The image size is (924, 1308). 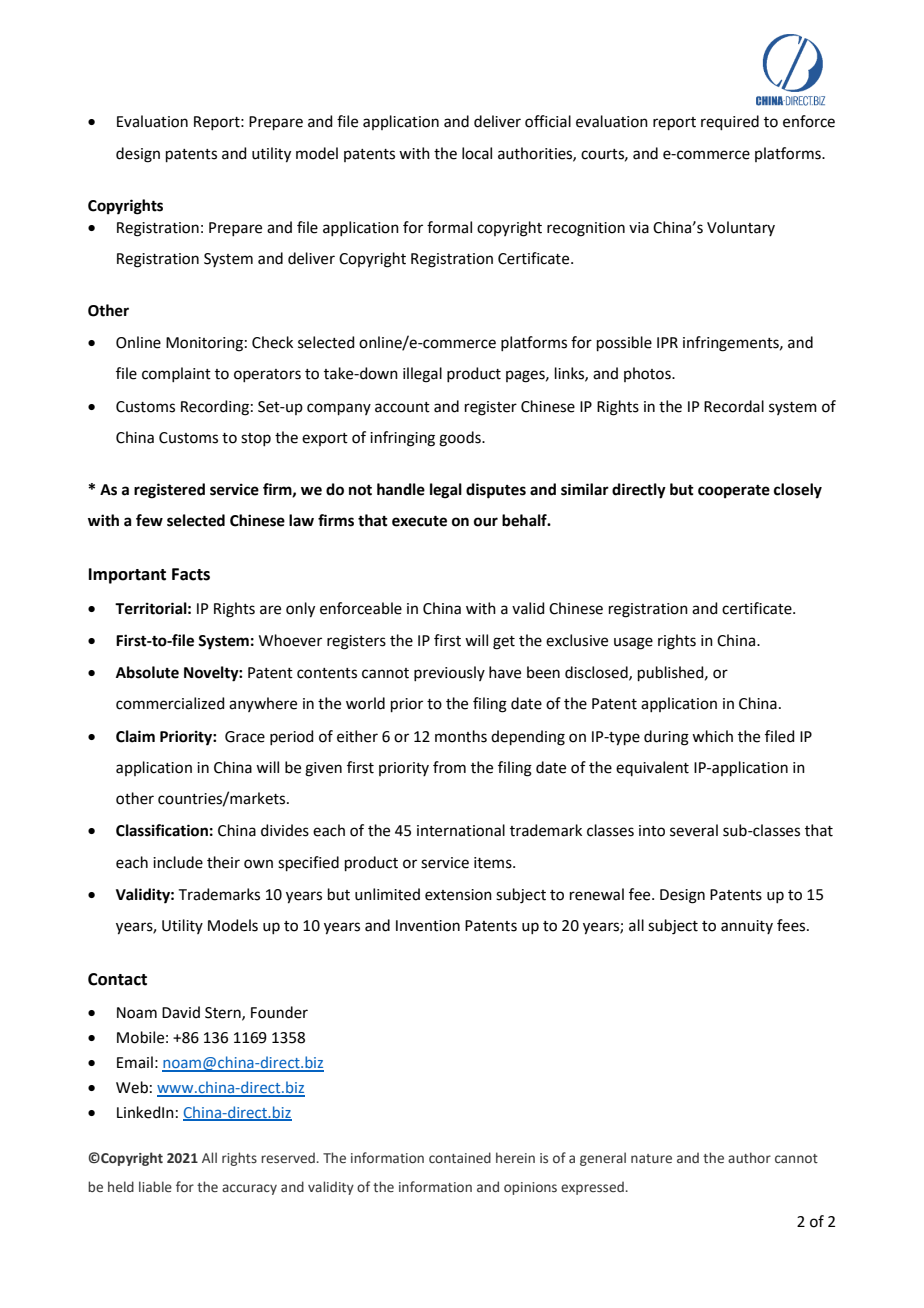 I want to click on local, so click(x=477, y=153).
